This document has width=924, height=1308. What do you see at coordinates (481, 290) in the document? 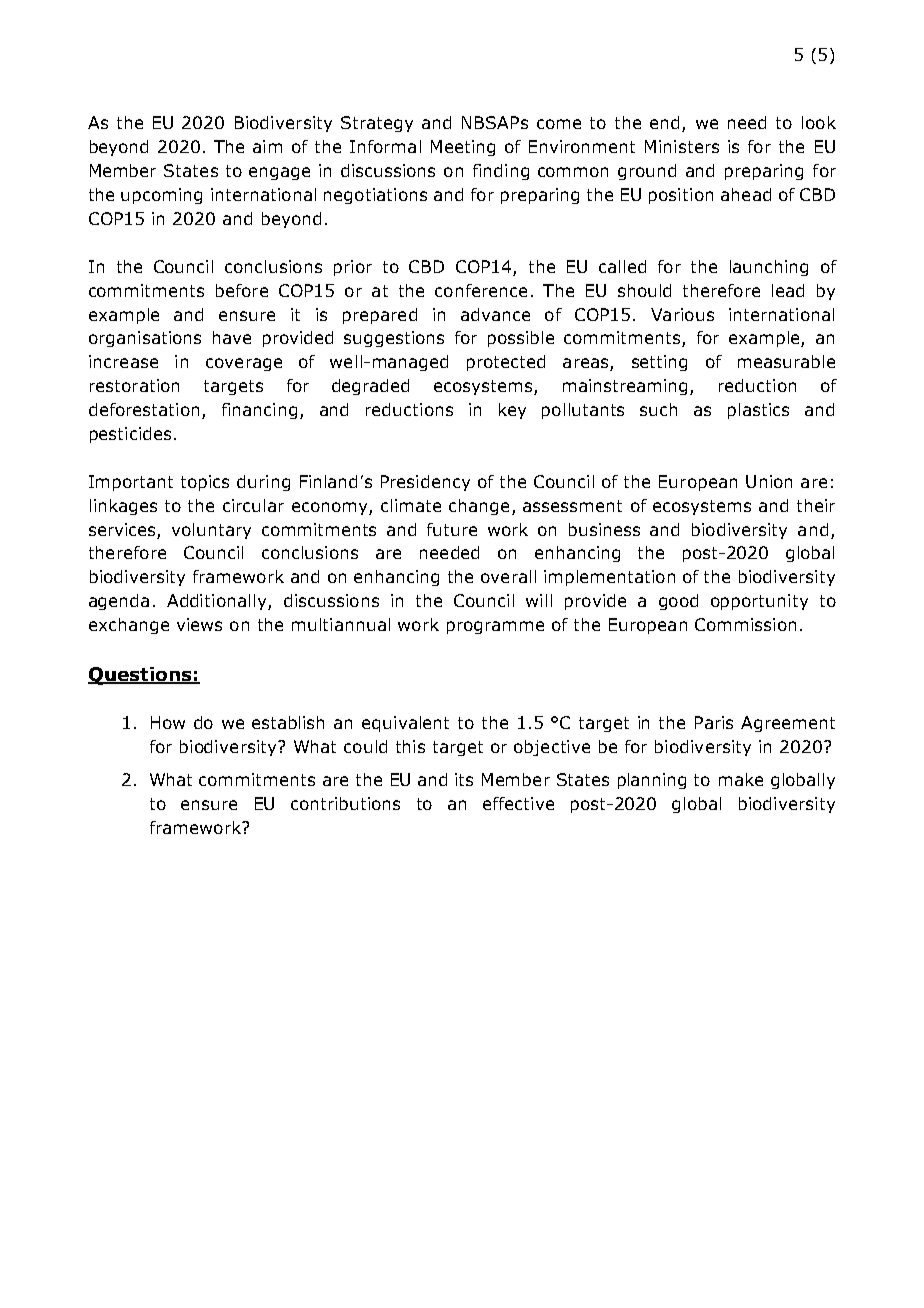
I see `conference` at bounding box center [481, 290].
